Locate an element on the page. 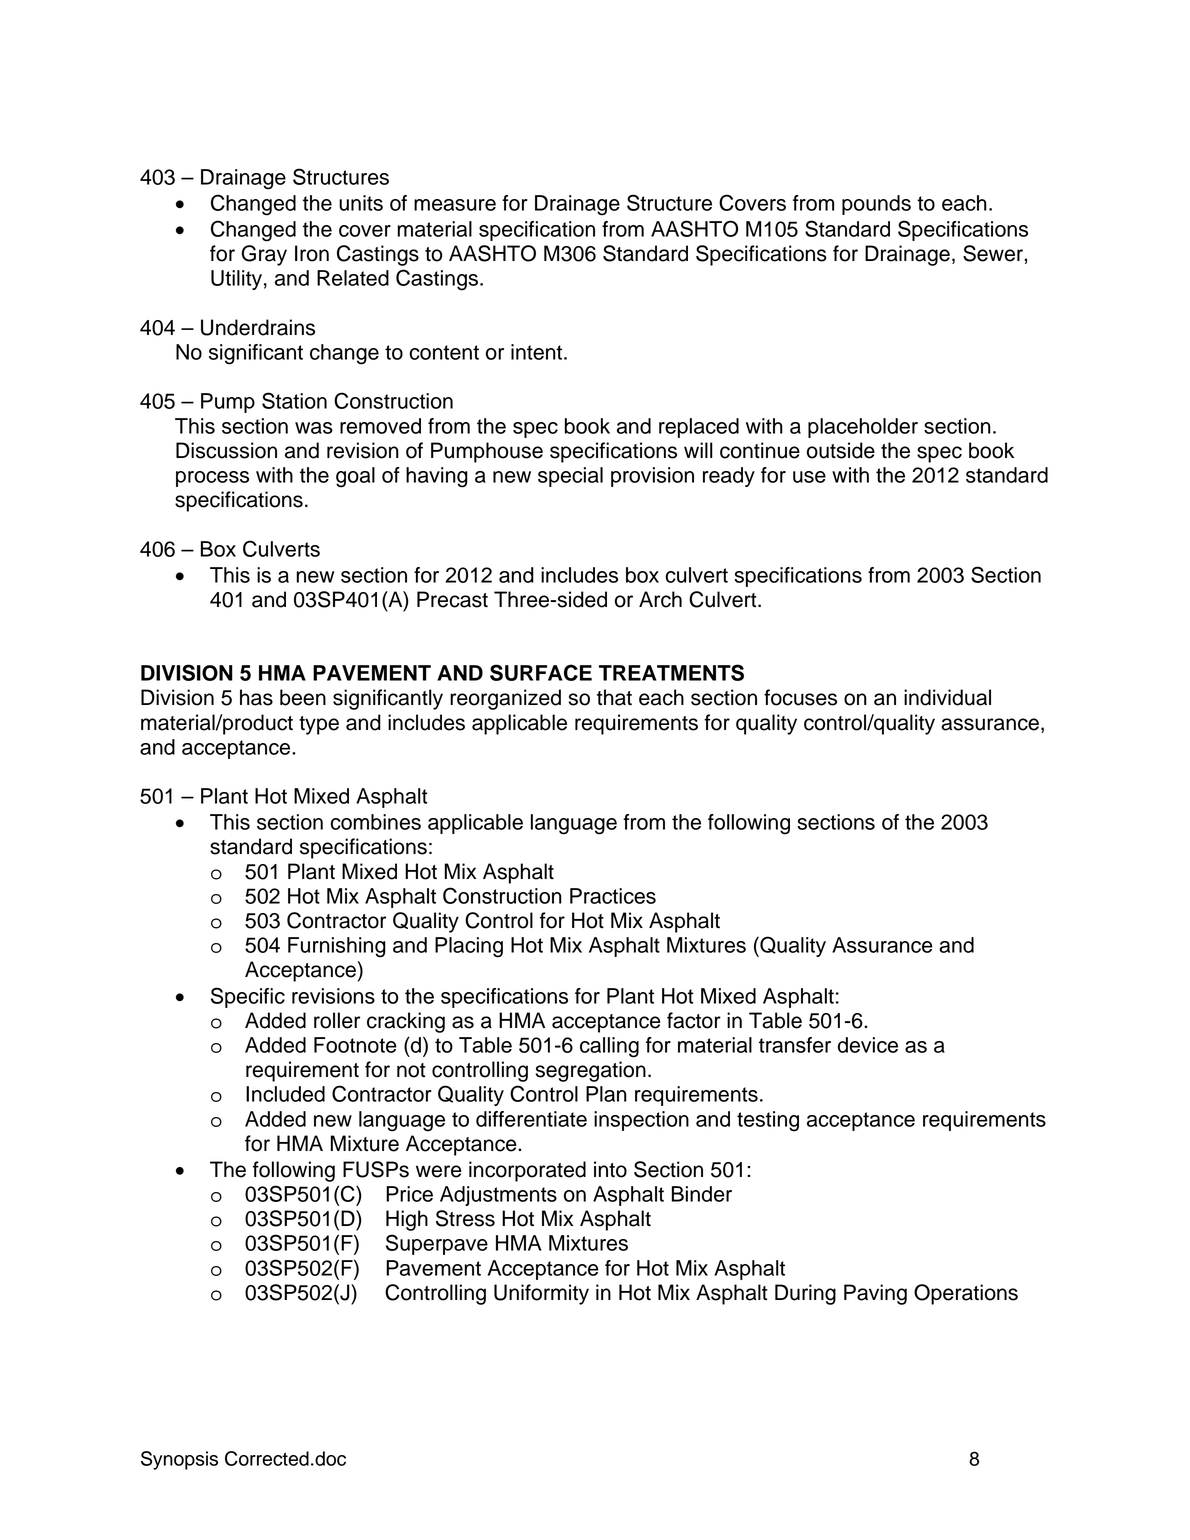 Image resolution: width=1190 pixels, height=1540 pixels. into is located at coordinates (610, 1169).
